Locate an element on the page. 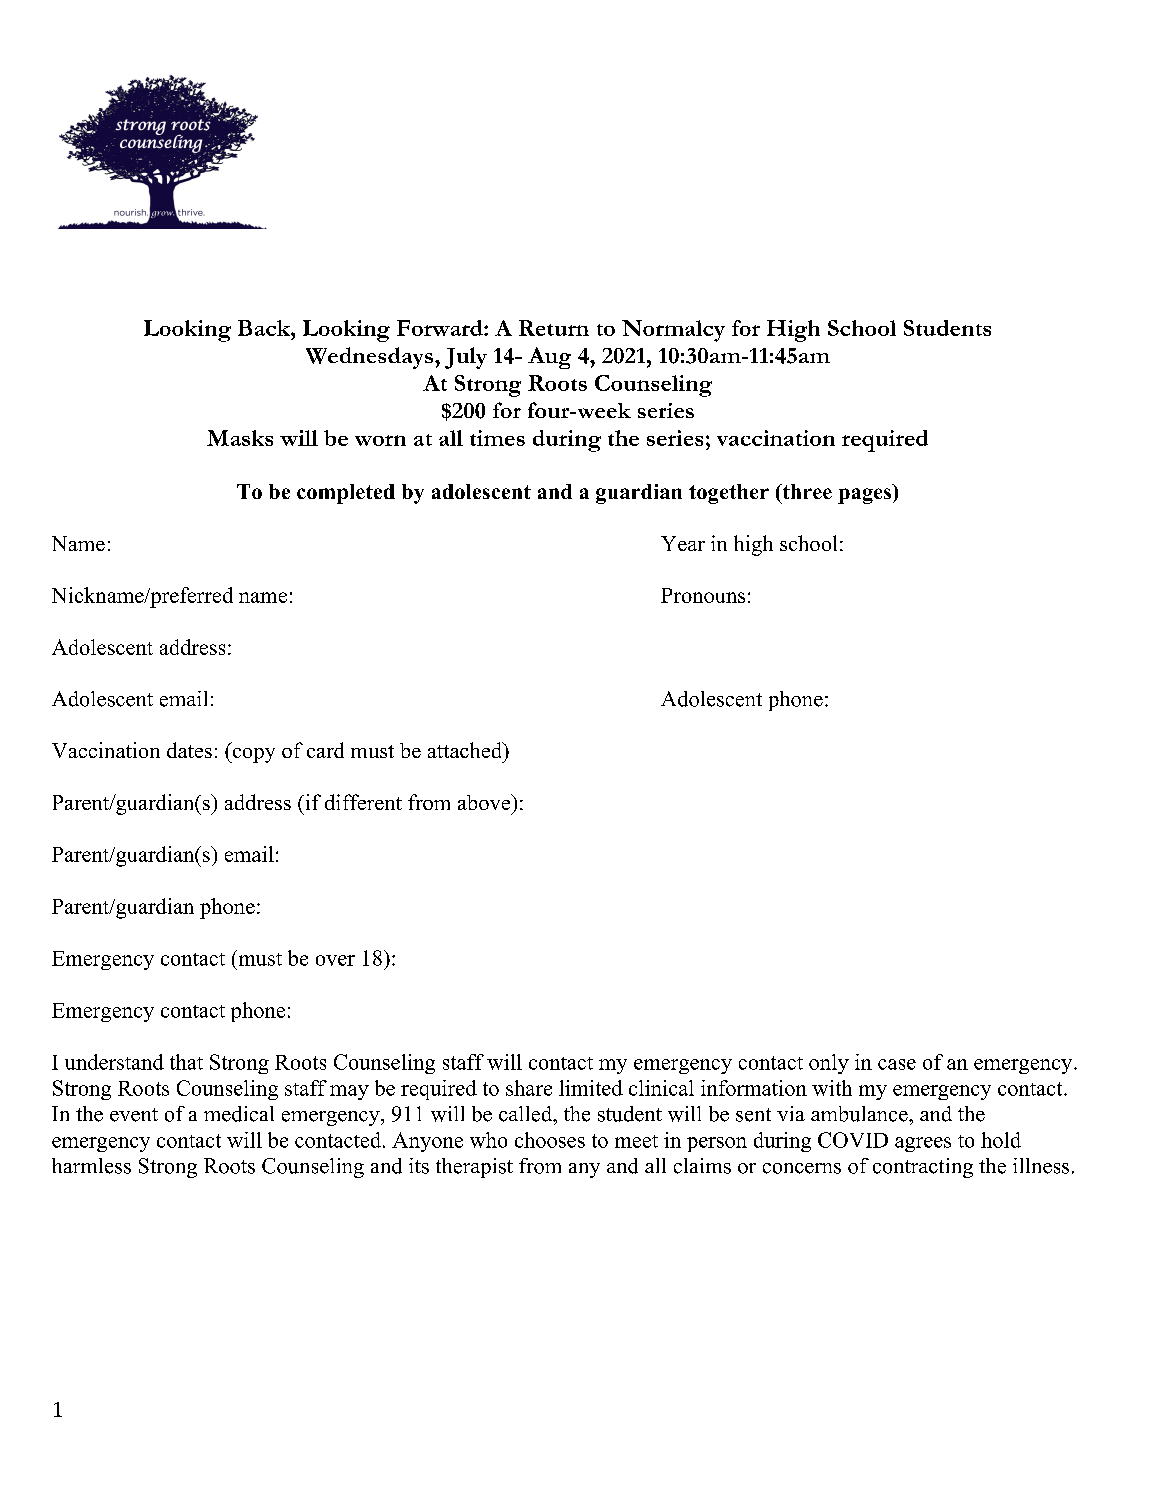  medical is located at coordinates (239, 1114).
